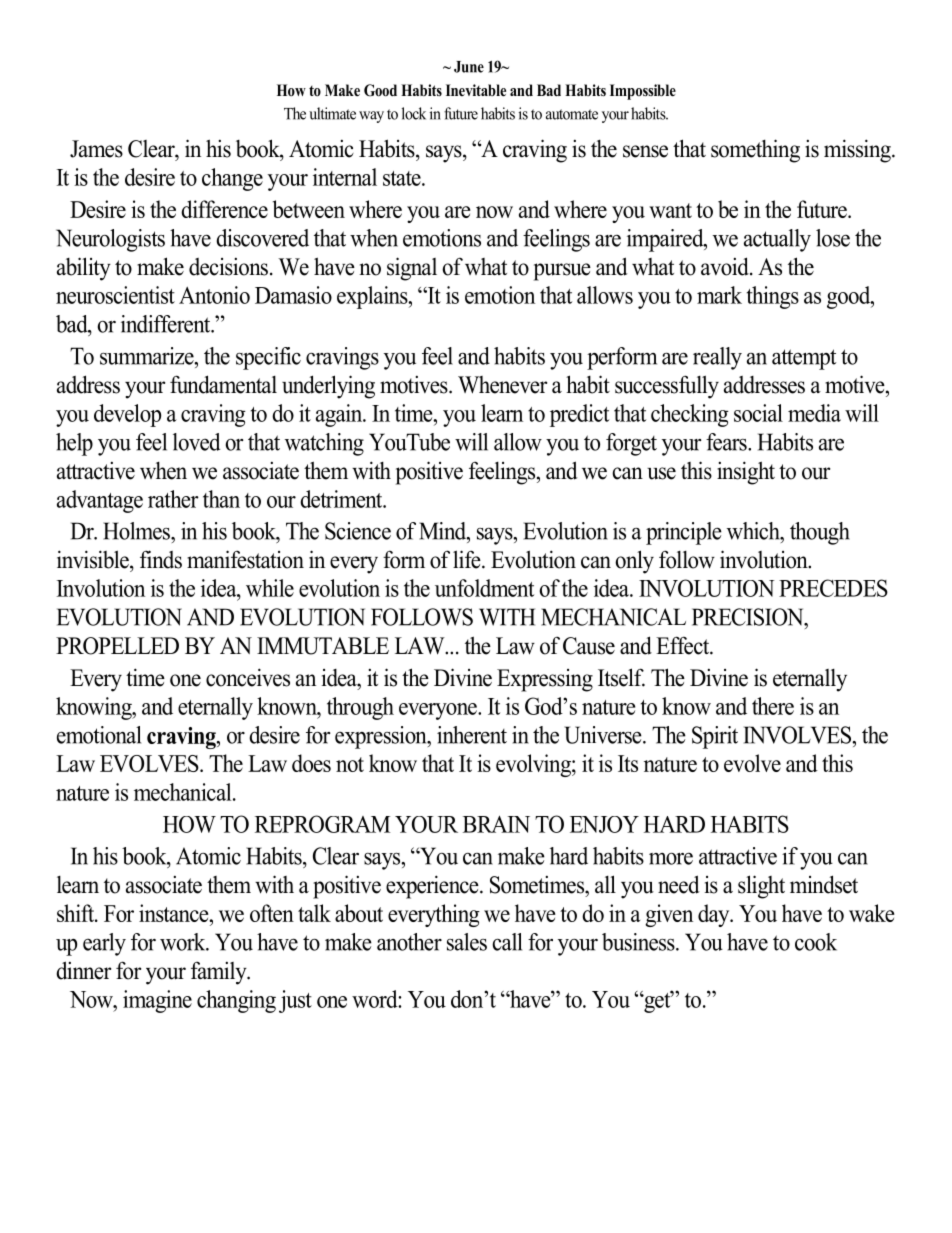  I want to click on things, so click(773, 297).
